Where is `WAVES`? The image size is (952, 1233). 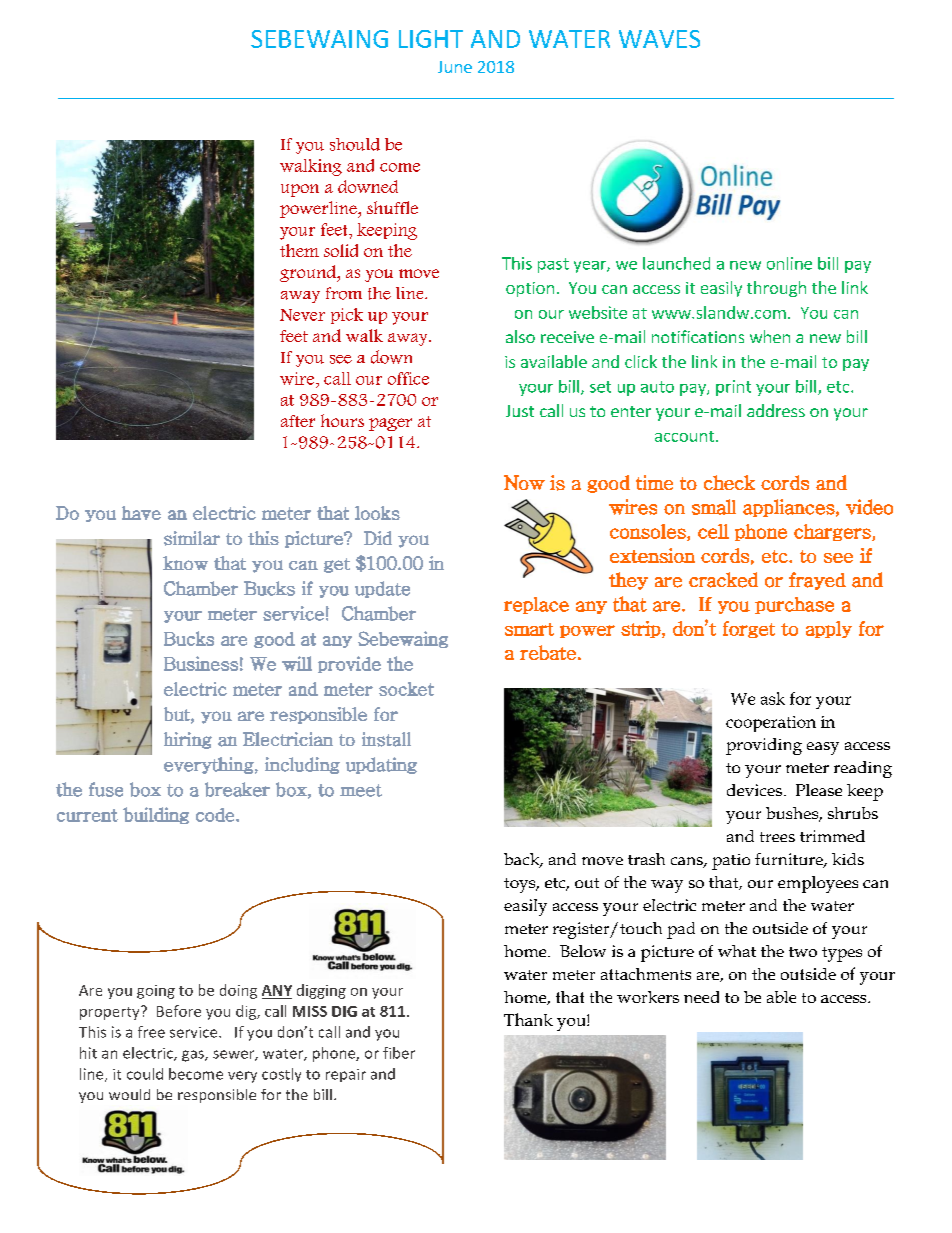
WAVES is located at coordinates (659, 39).
